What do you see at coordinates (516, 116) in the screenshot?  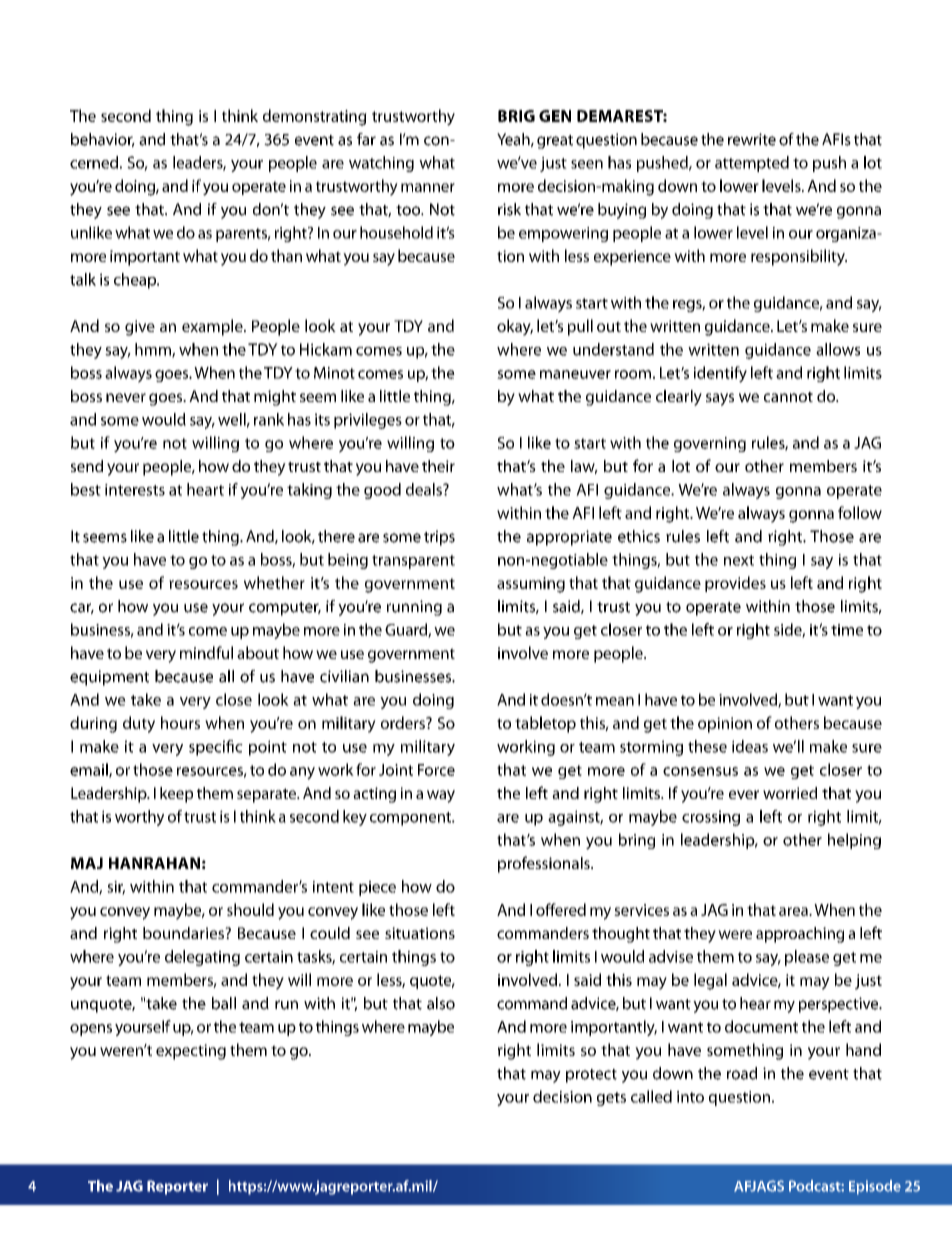 I see `BRIG` at bounding box center [516, 116].
